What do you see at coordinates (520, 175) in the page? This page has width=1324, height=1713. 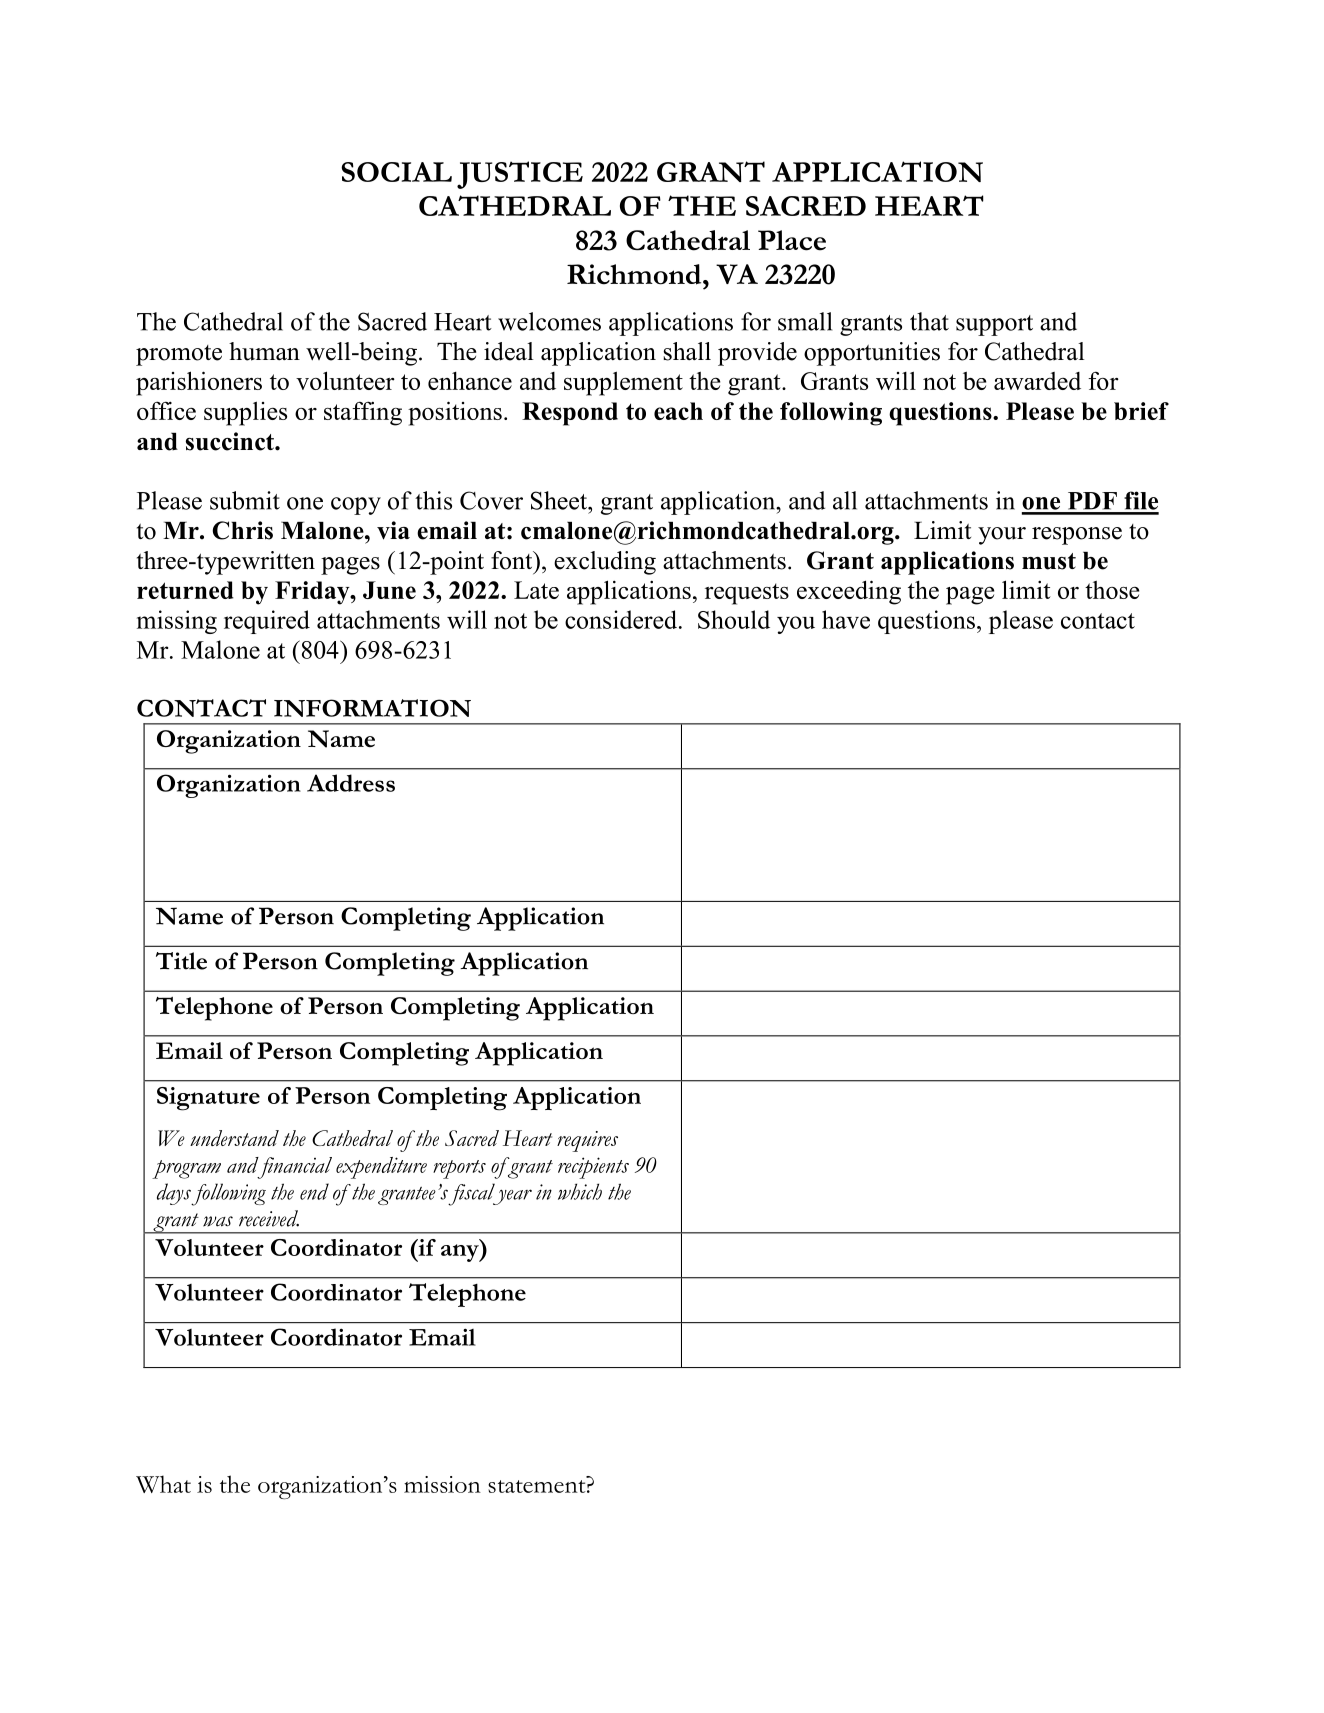 I see `JUSTICE` at bounding box center [520, 175].
